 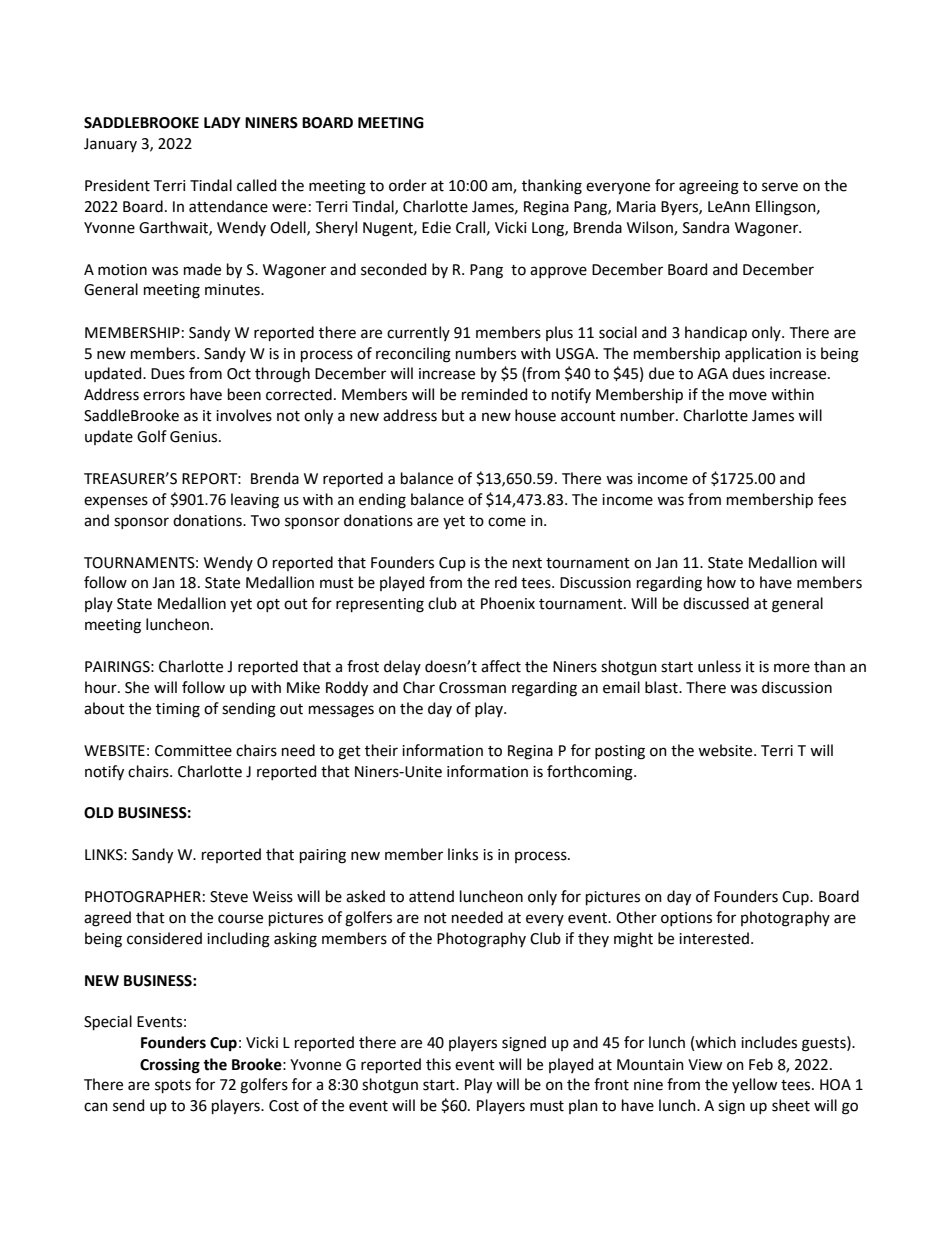 What do you see at coordinates (780, 187) in the screenshot?
I see `serve` at bounding box center [780, 187].
